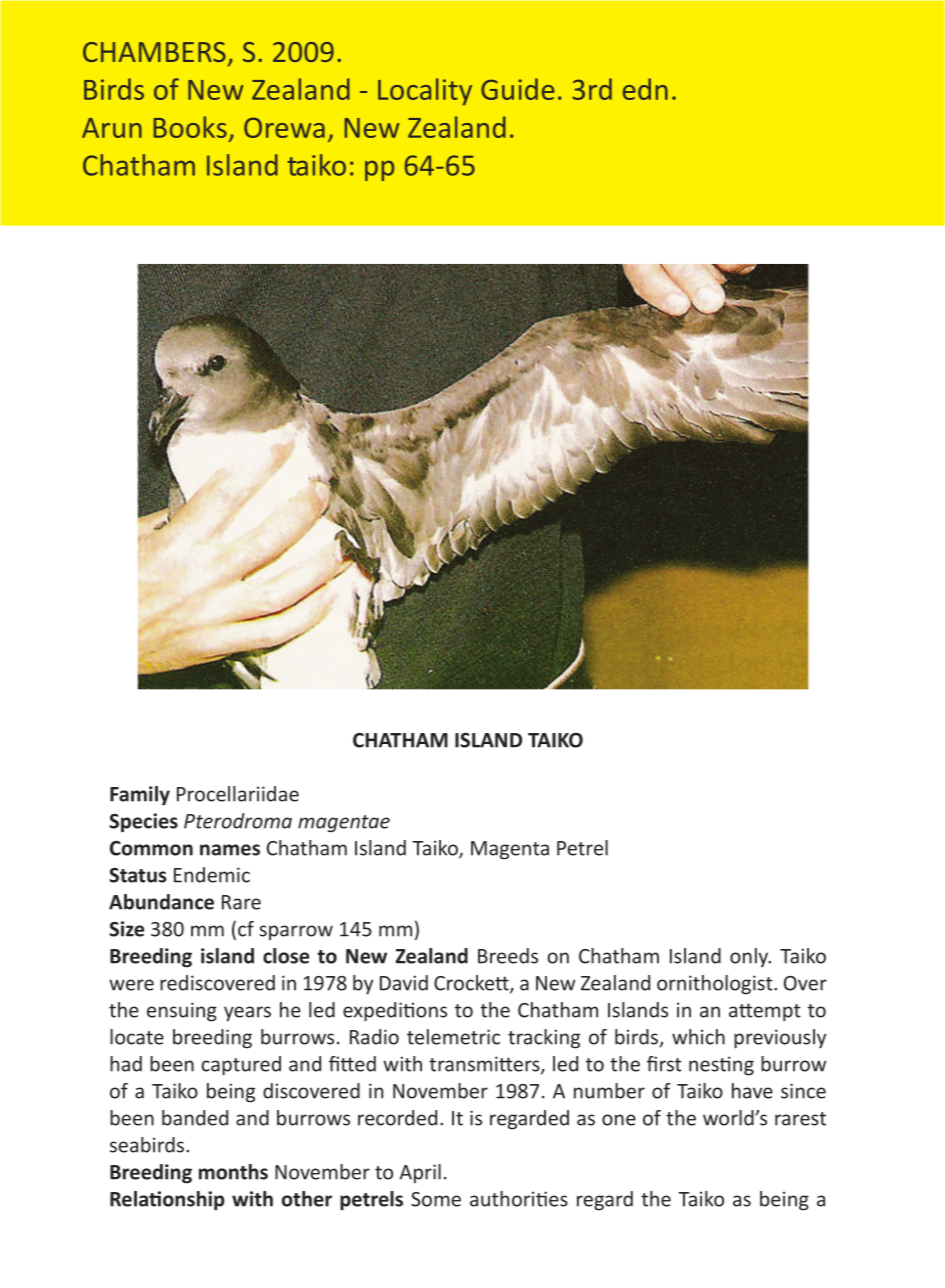  What do you see at coordinates (238, 794) in the document?
I see `Procellariidae` at bounding box center [238, 794].
